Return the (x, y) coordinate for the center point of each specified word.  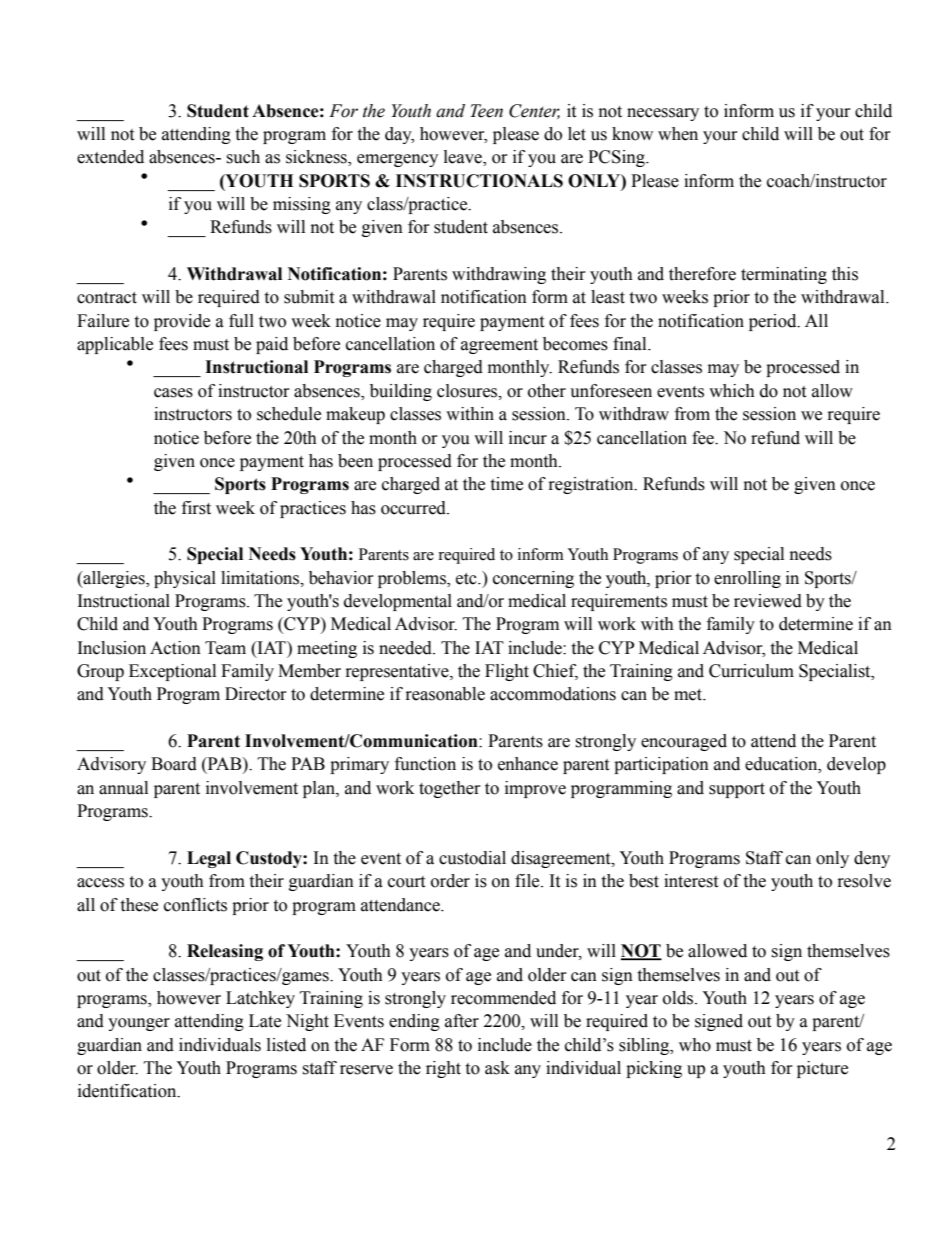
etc (467, 579)
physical (185, 579)
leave (464, 158)
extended (110, 157)
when (678, 134)
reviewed (768, 601)
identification (128, 1091)
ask (497, 1068)
